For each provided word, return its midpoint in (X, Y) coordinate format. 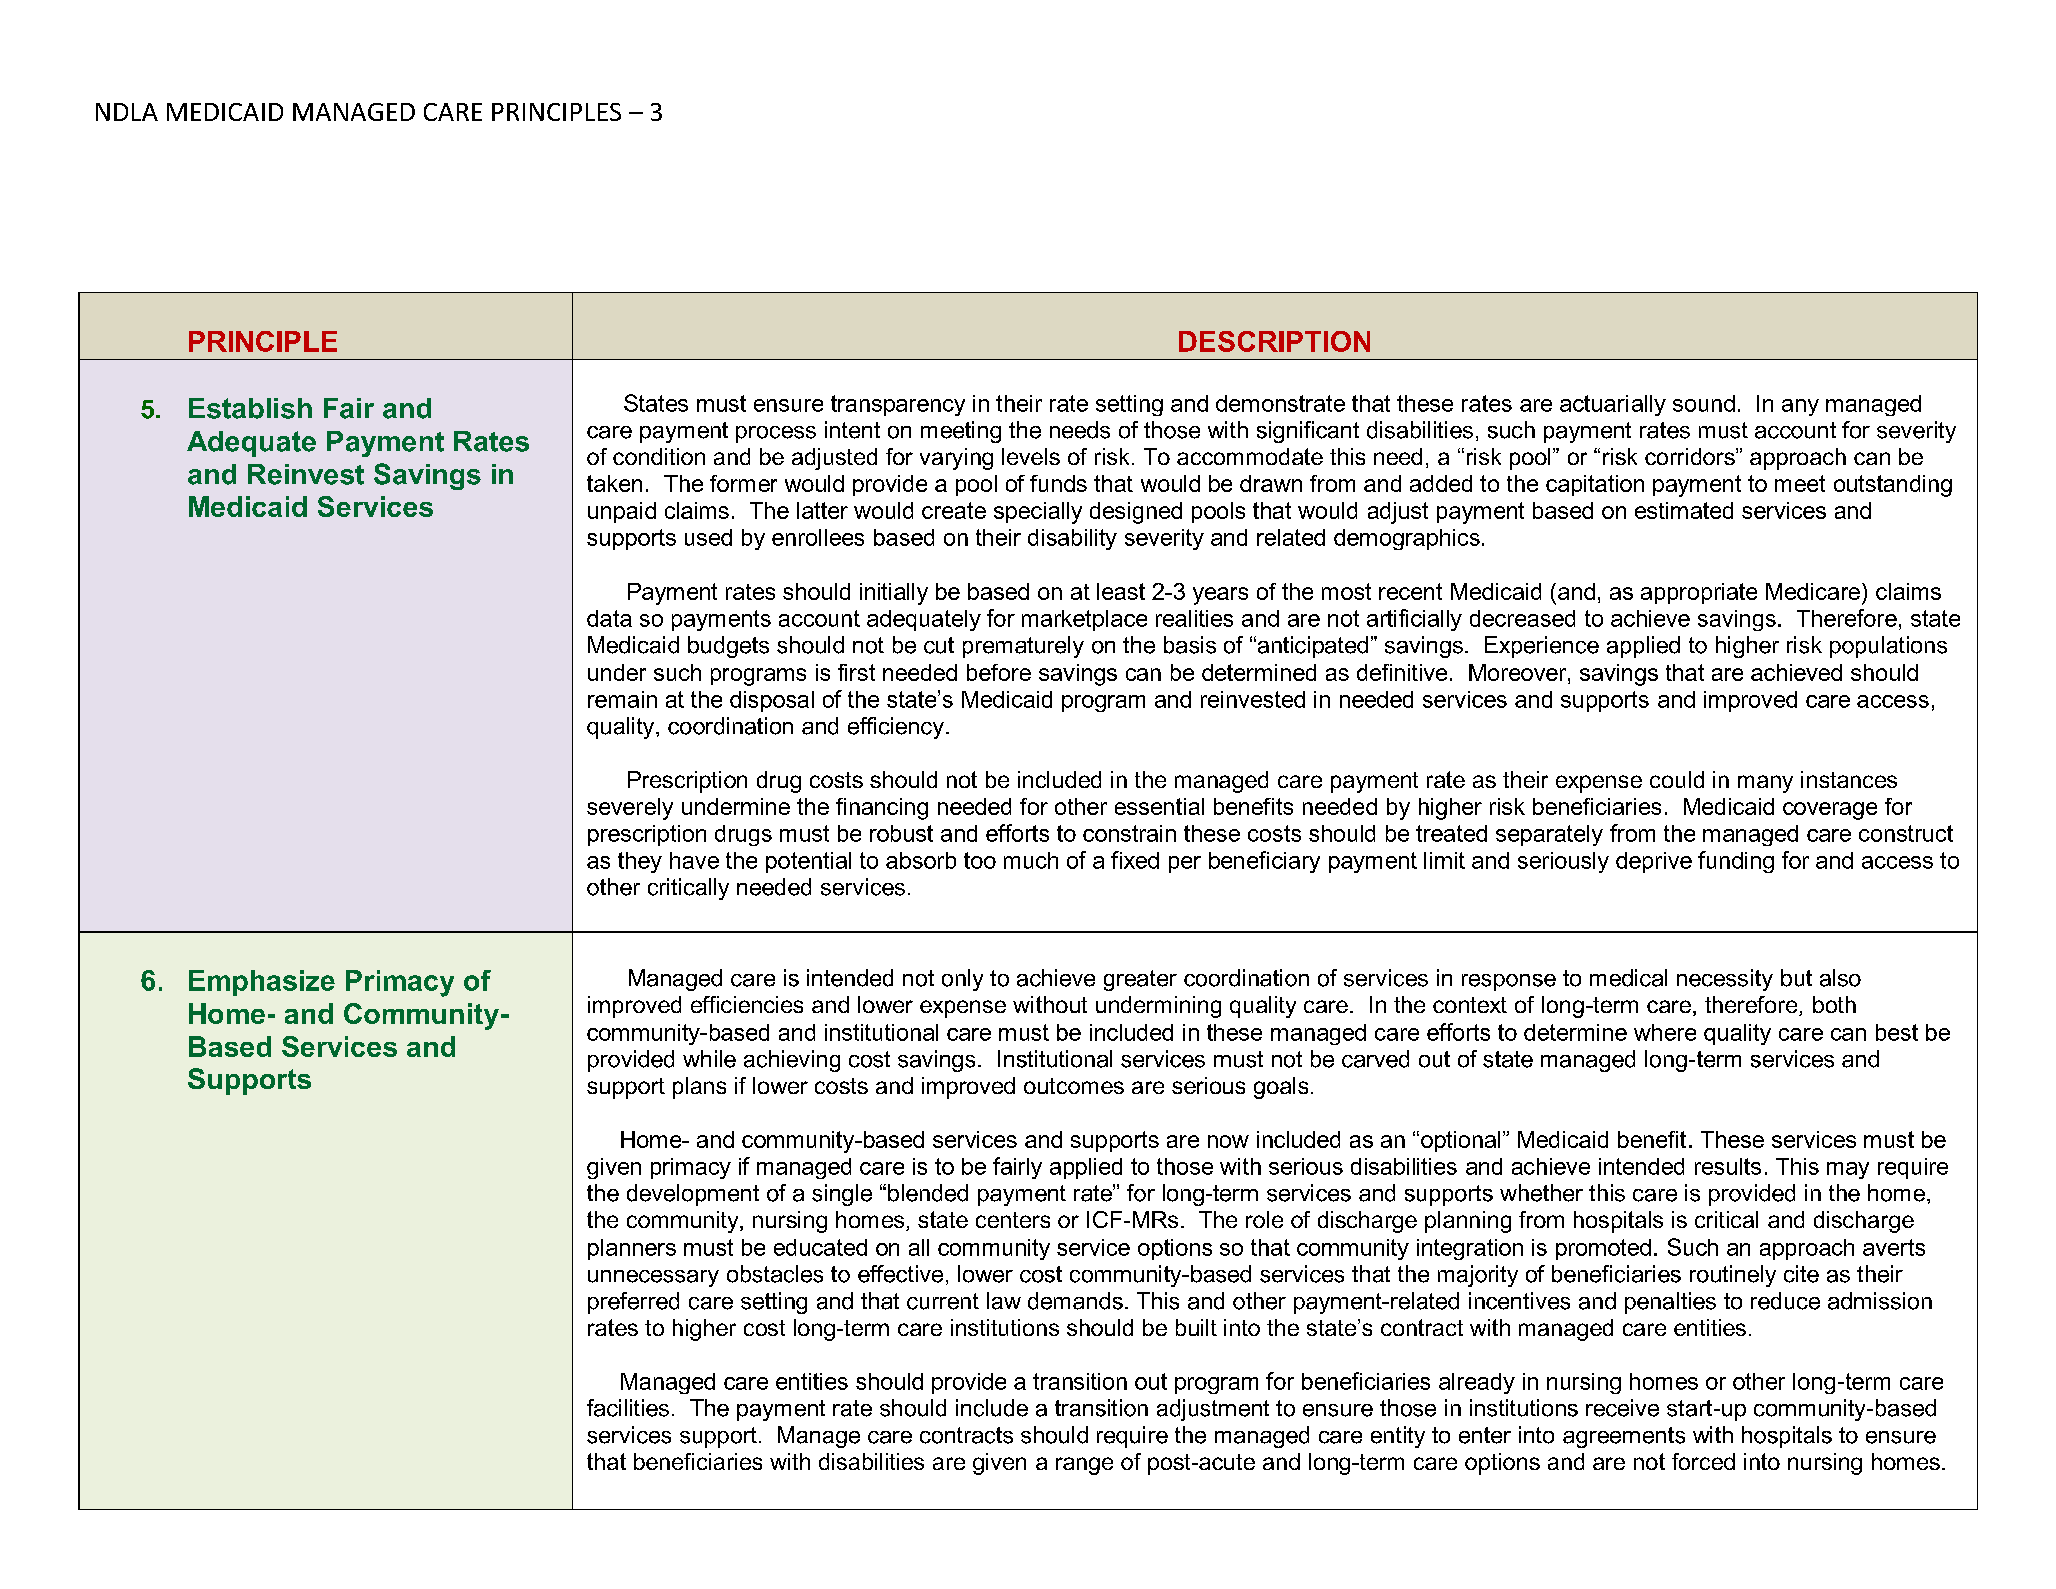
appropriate (1699, 593)
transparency (898, 405)
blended (928, 1193)
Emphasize (262, 983)
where (1665, 1032)
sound (1704, 403)
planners (632, 1249)
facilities (628, 1408)
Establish (250, 408)
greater (1140, 980)
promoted (1603, 1249)
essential (1159, 806)
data (609, 618)
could (1677, 779)
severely (630, 809)
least (1121, 591)
